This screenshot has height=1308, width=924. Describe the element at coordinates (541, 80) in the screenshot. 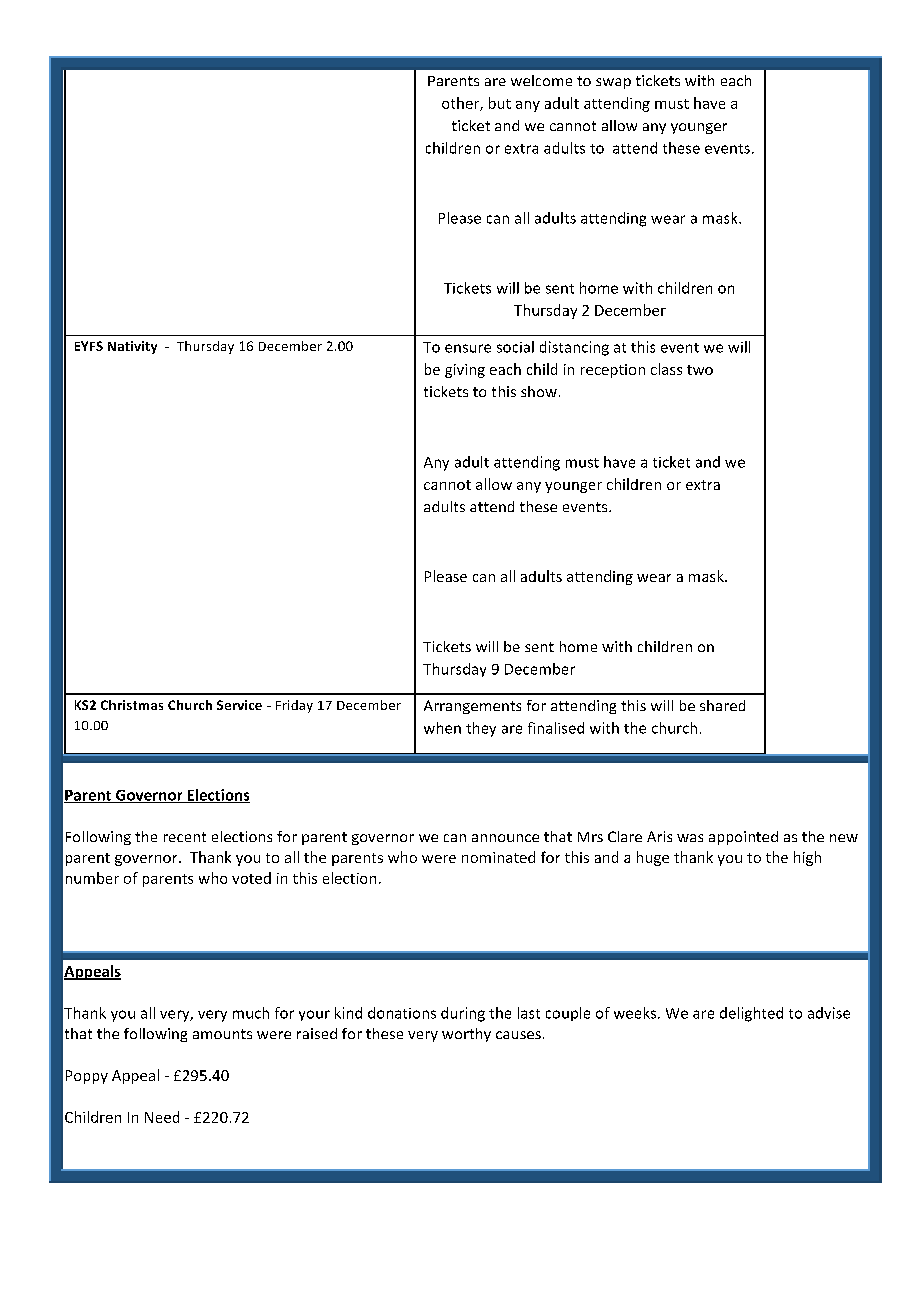

I see `welcome` at that location.
